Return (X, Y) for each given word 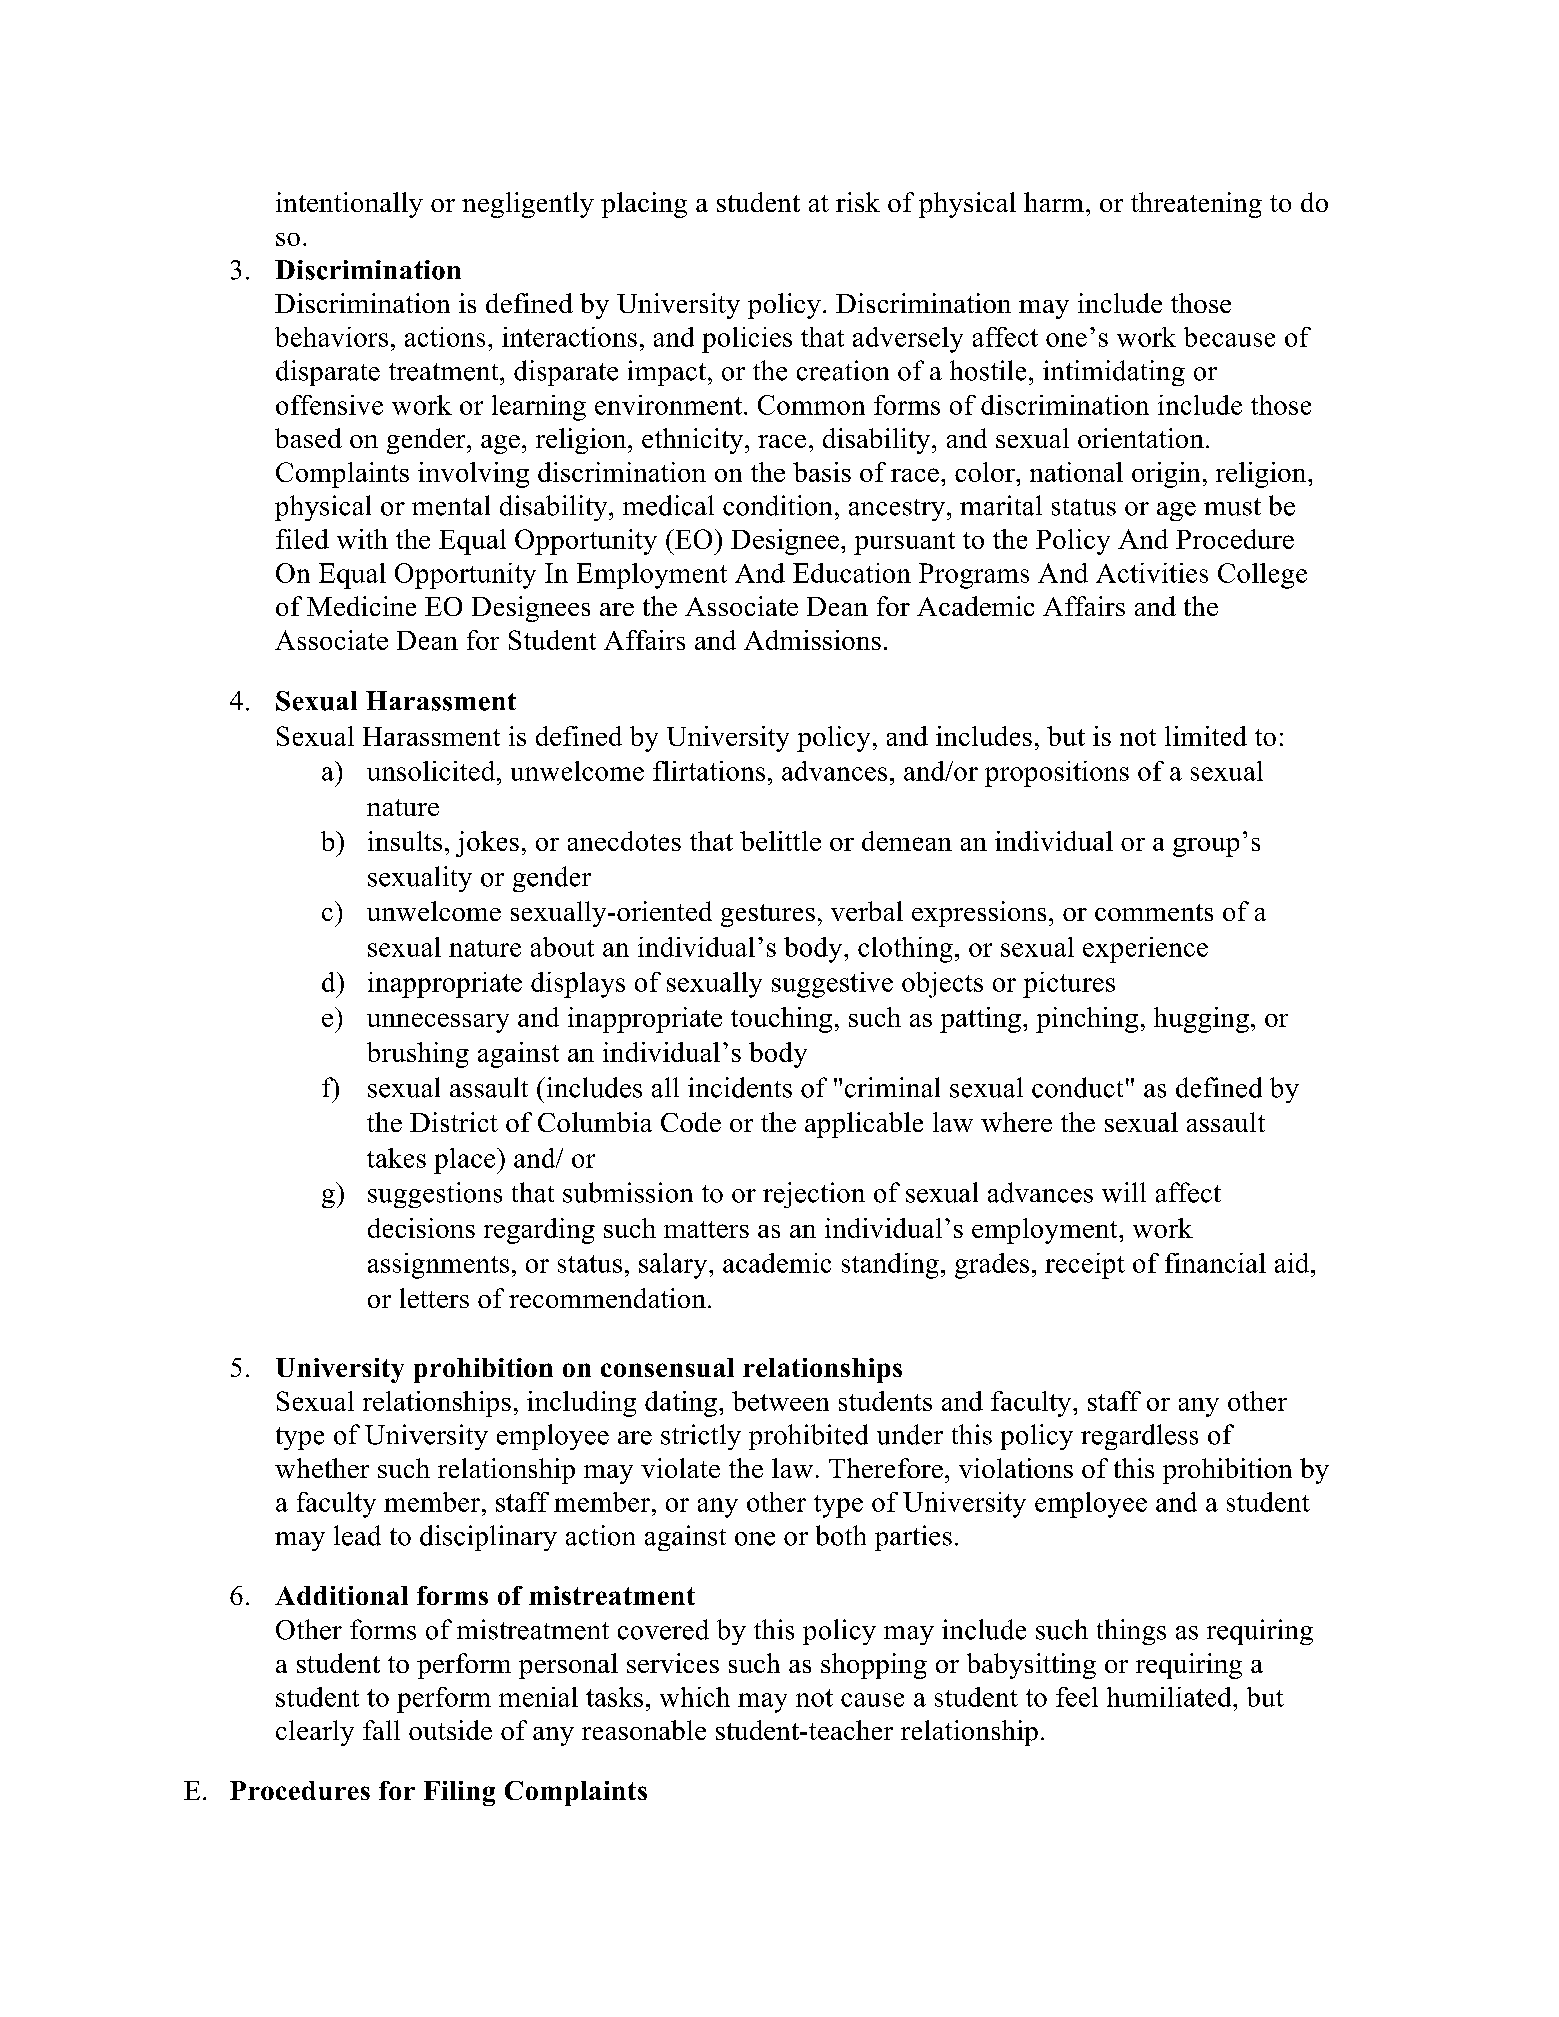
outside (450, 1730)
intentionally (349, 205)
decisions (421, 1228)
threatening (1196, 205)
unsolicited (432, 771)
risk (858, 202)
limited (1206, 736)
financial (1215, 1263)
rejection (814, 1195)
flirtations (709, 771)
